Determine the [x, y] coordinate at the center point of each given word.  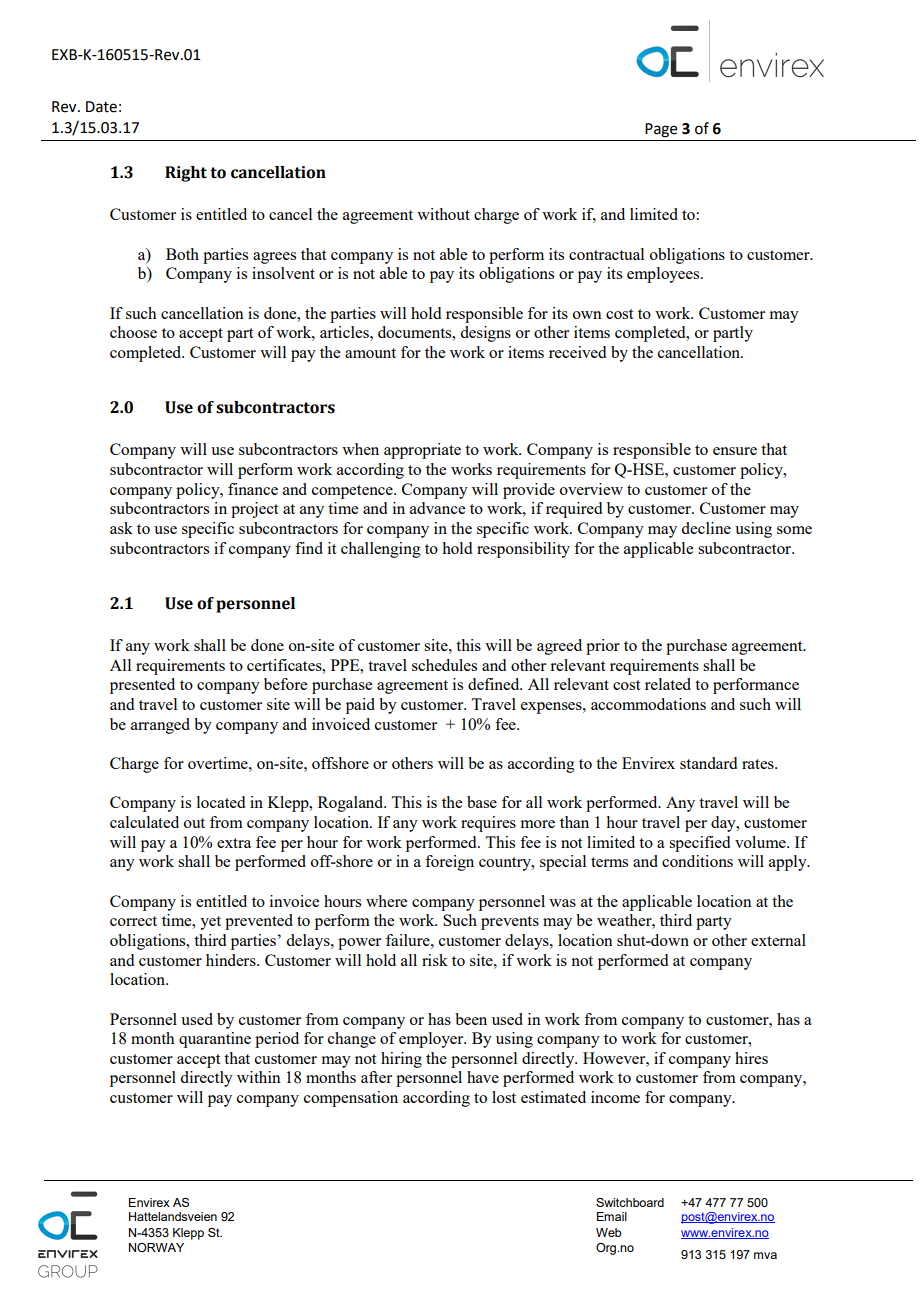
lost [504, 1097]
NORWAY [156, 1247]
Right [186, 174]
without [443, 214]
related [668, 684]
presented [142, 686]
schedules [444, 665]
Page [661, 130]
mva [765, 1255]
